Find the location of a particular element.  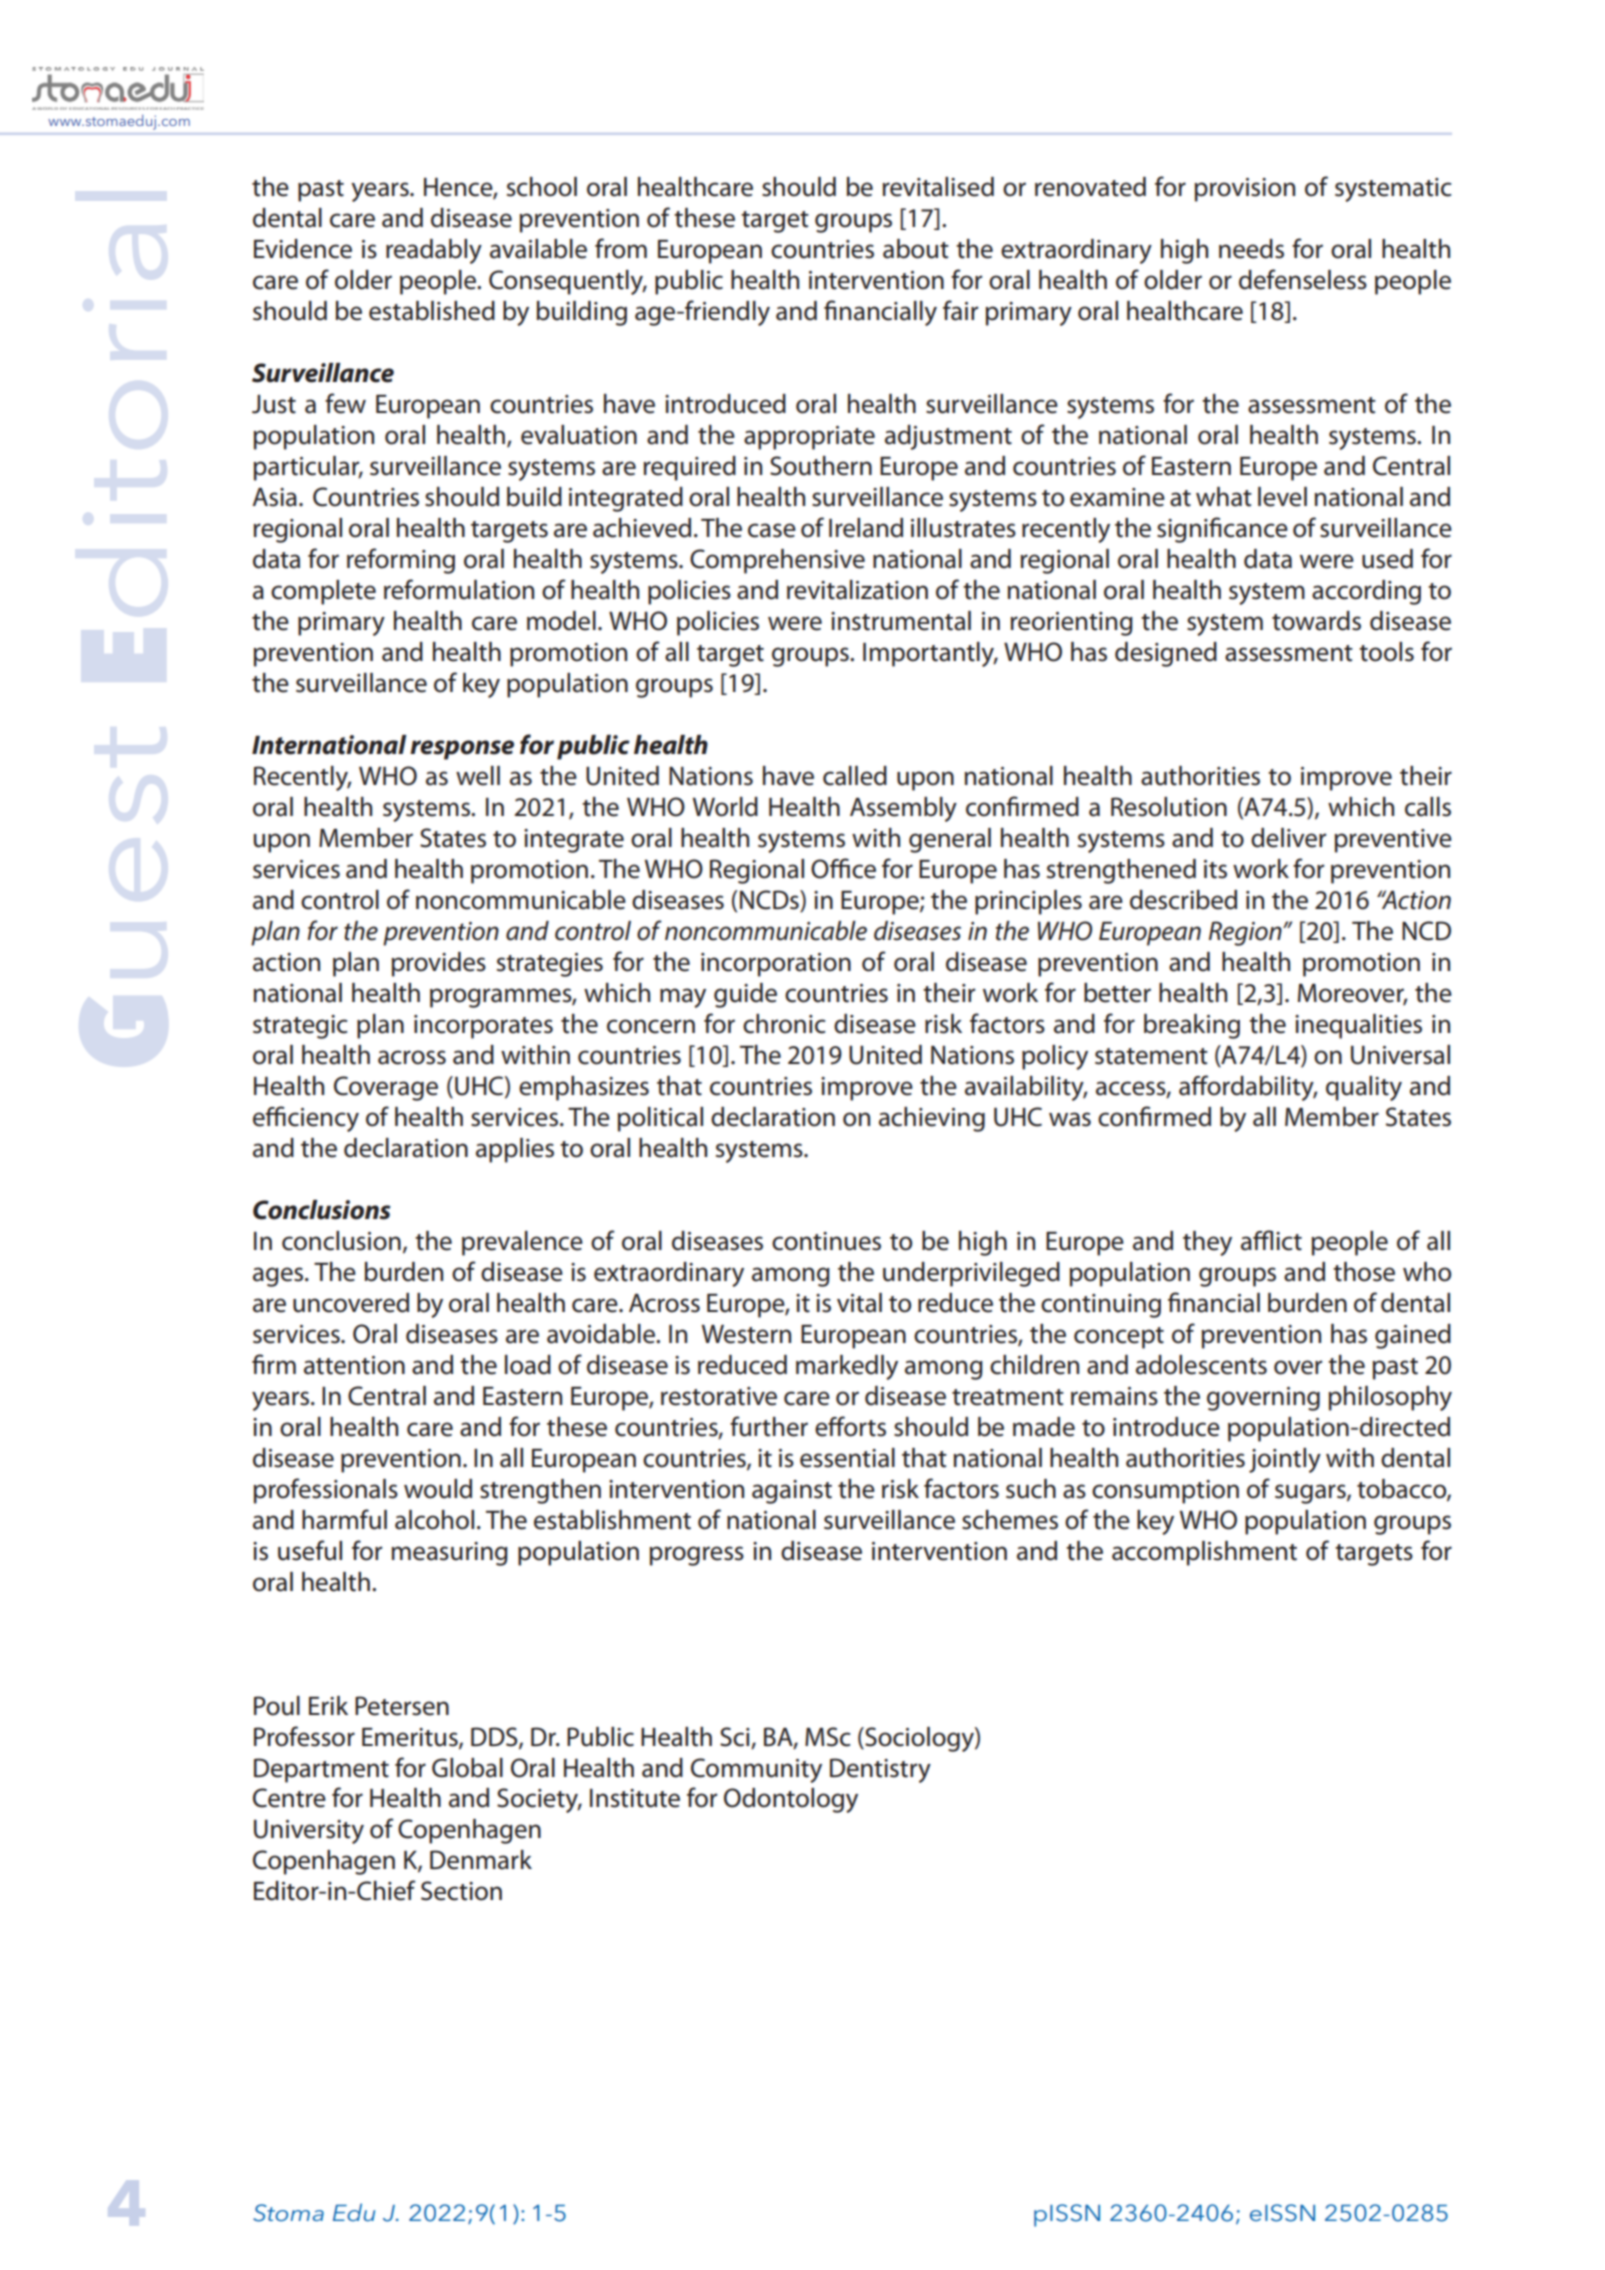

accomplishment is located at coordinates (1204, 1553).
